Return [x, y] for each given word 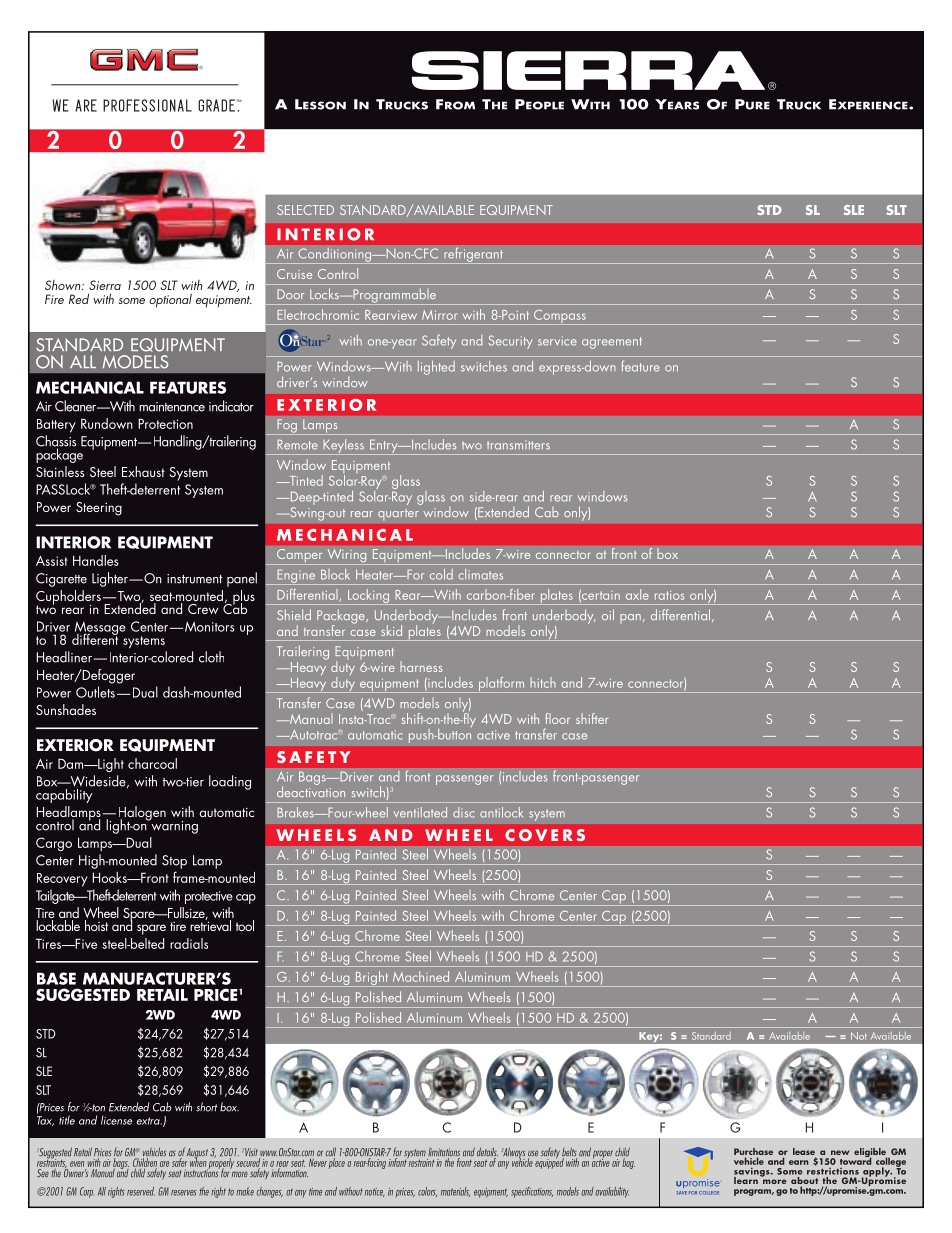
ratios [669, 595]
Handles [95, 560]
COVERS [545, 835]
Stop [174, 862]
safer [179, 1161]
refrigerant [473, 255]
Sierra [105, 285]
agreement [612, 343]
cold [441, 574]
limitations [444, 1153]
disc [464, 812]
